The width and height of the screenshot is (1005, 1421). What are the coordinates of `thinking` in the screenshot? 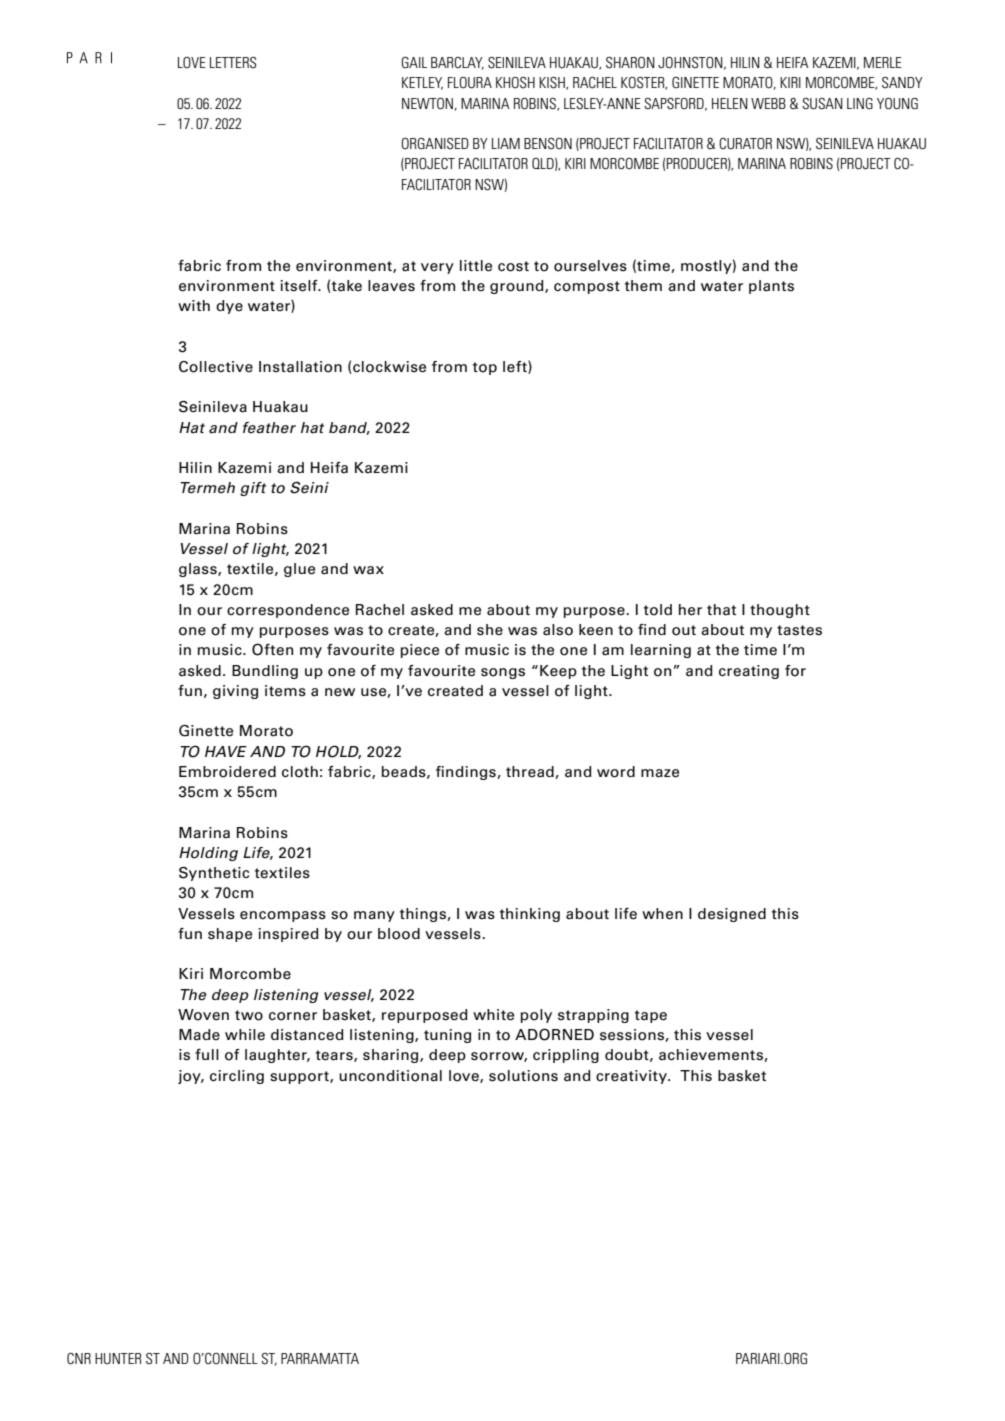 It's located at (530, 915).
